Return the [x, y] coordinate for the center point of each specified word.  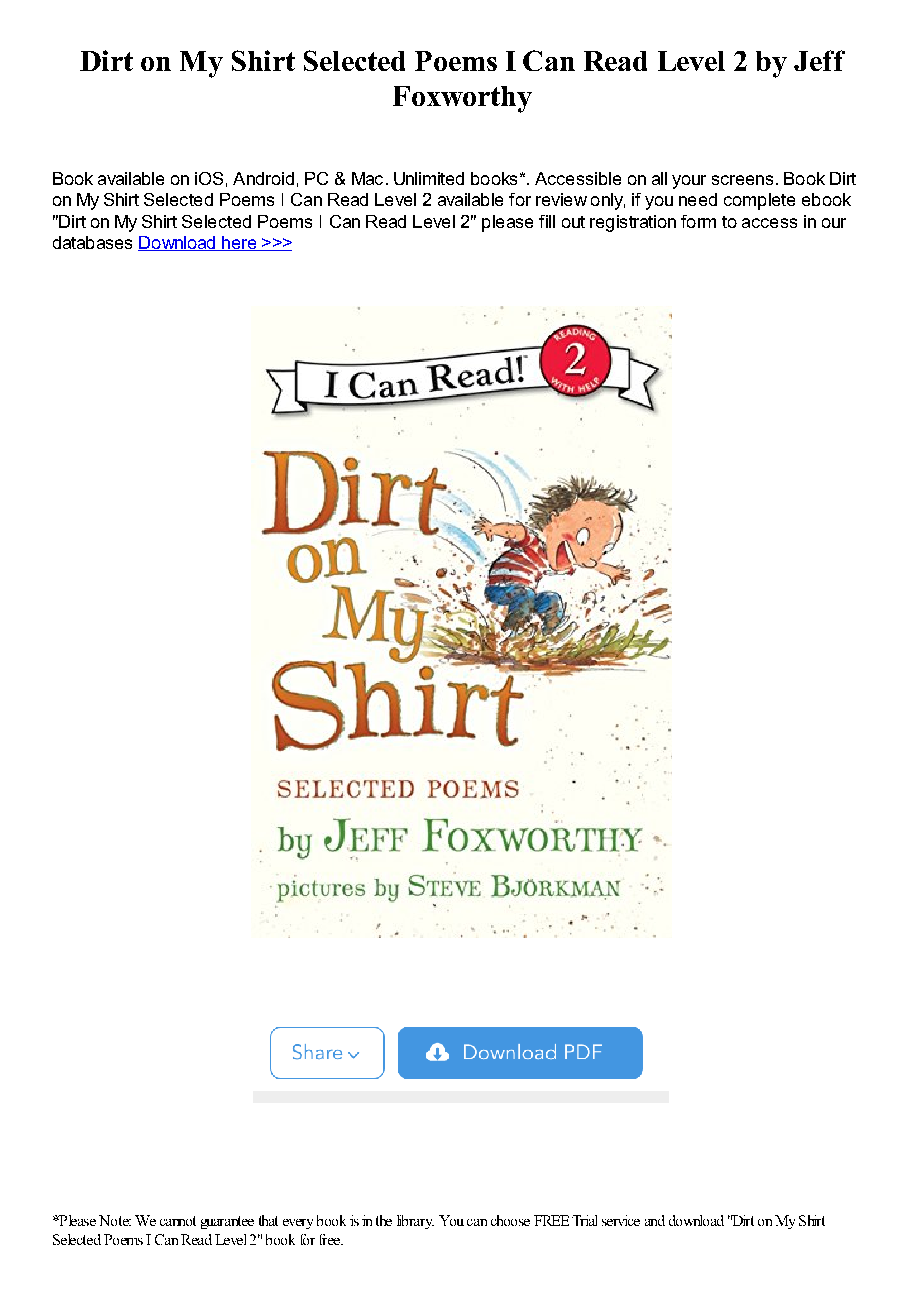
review [561, 199]
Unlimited [429, 178]
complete [759, 201]
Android [263, 178]
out [573, 222]
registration [633, 223]
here [239, 243]
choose [510, 1220]
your [689, 182]
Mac [367, 178]
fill [547, 221]
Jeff [819, 60]
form [698, 221]
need [698, 199]
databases [92, 242]
